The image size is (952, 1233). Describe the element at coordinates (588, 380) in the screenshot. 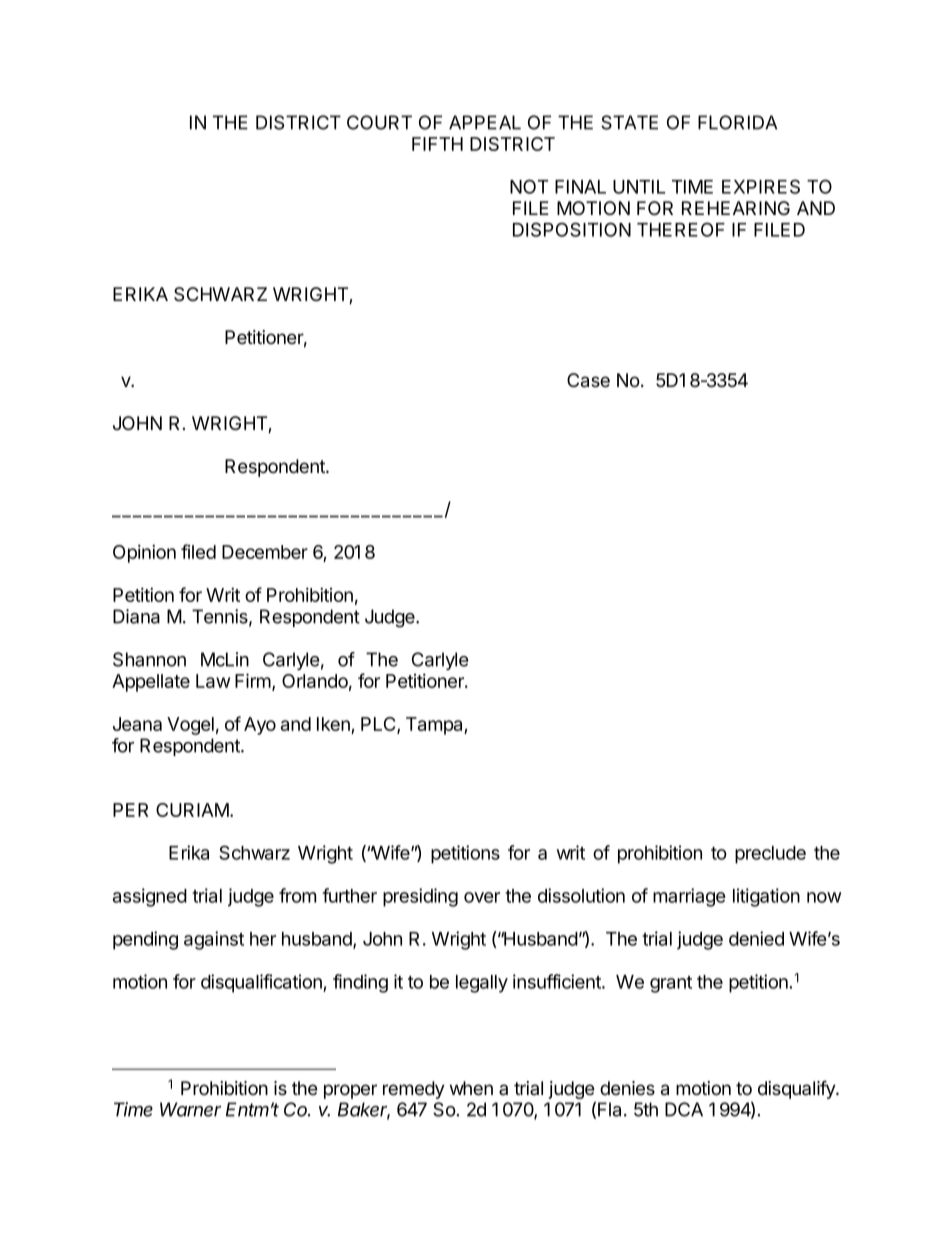

I see `Case` at that location.
